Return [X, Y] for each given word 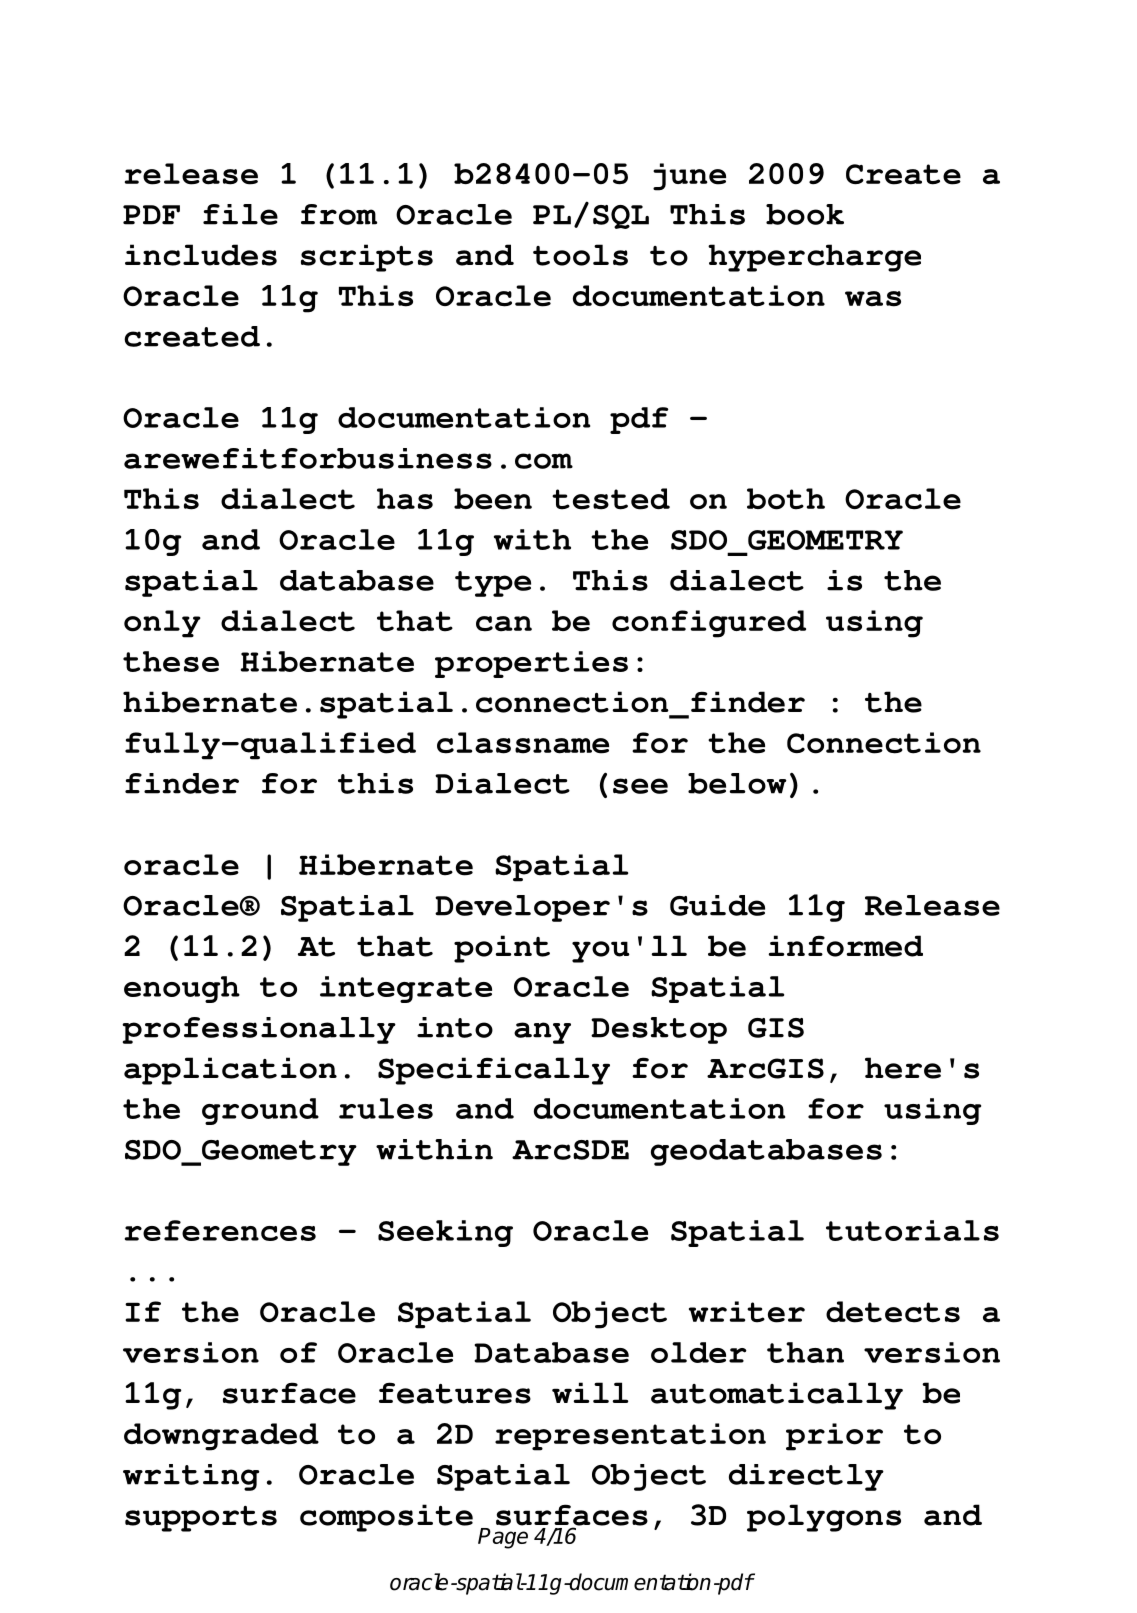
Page [503, 1538]
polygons [824, 1518]
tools [580, 255]
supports [201, 1519]
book [805, 214]
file [240, 214]
